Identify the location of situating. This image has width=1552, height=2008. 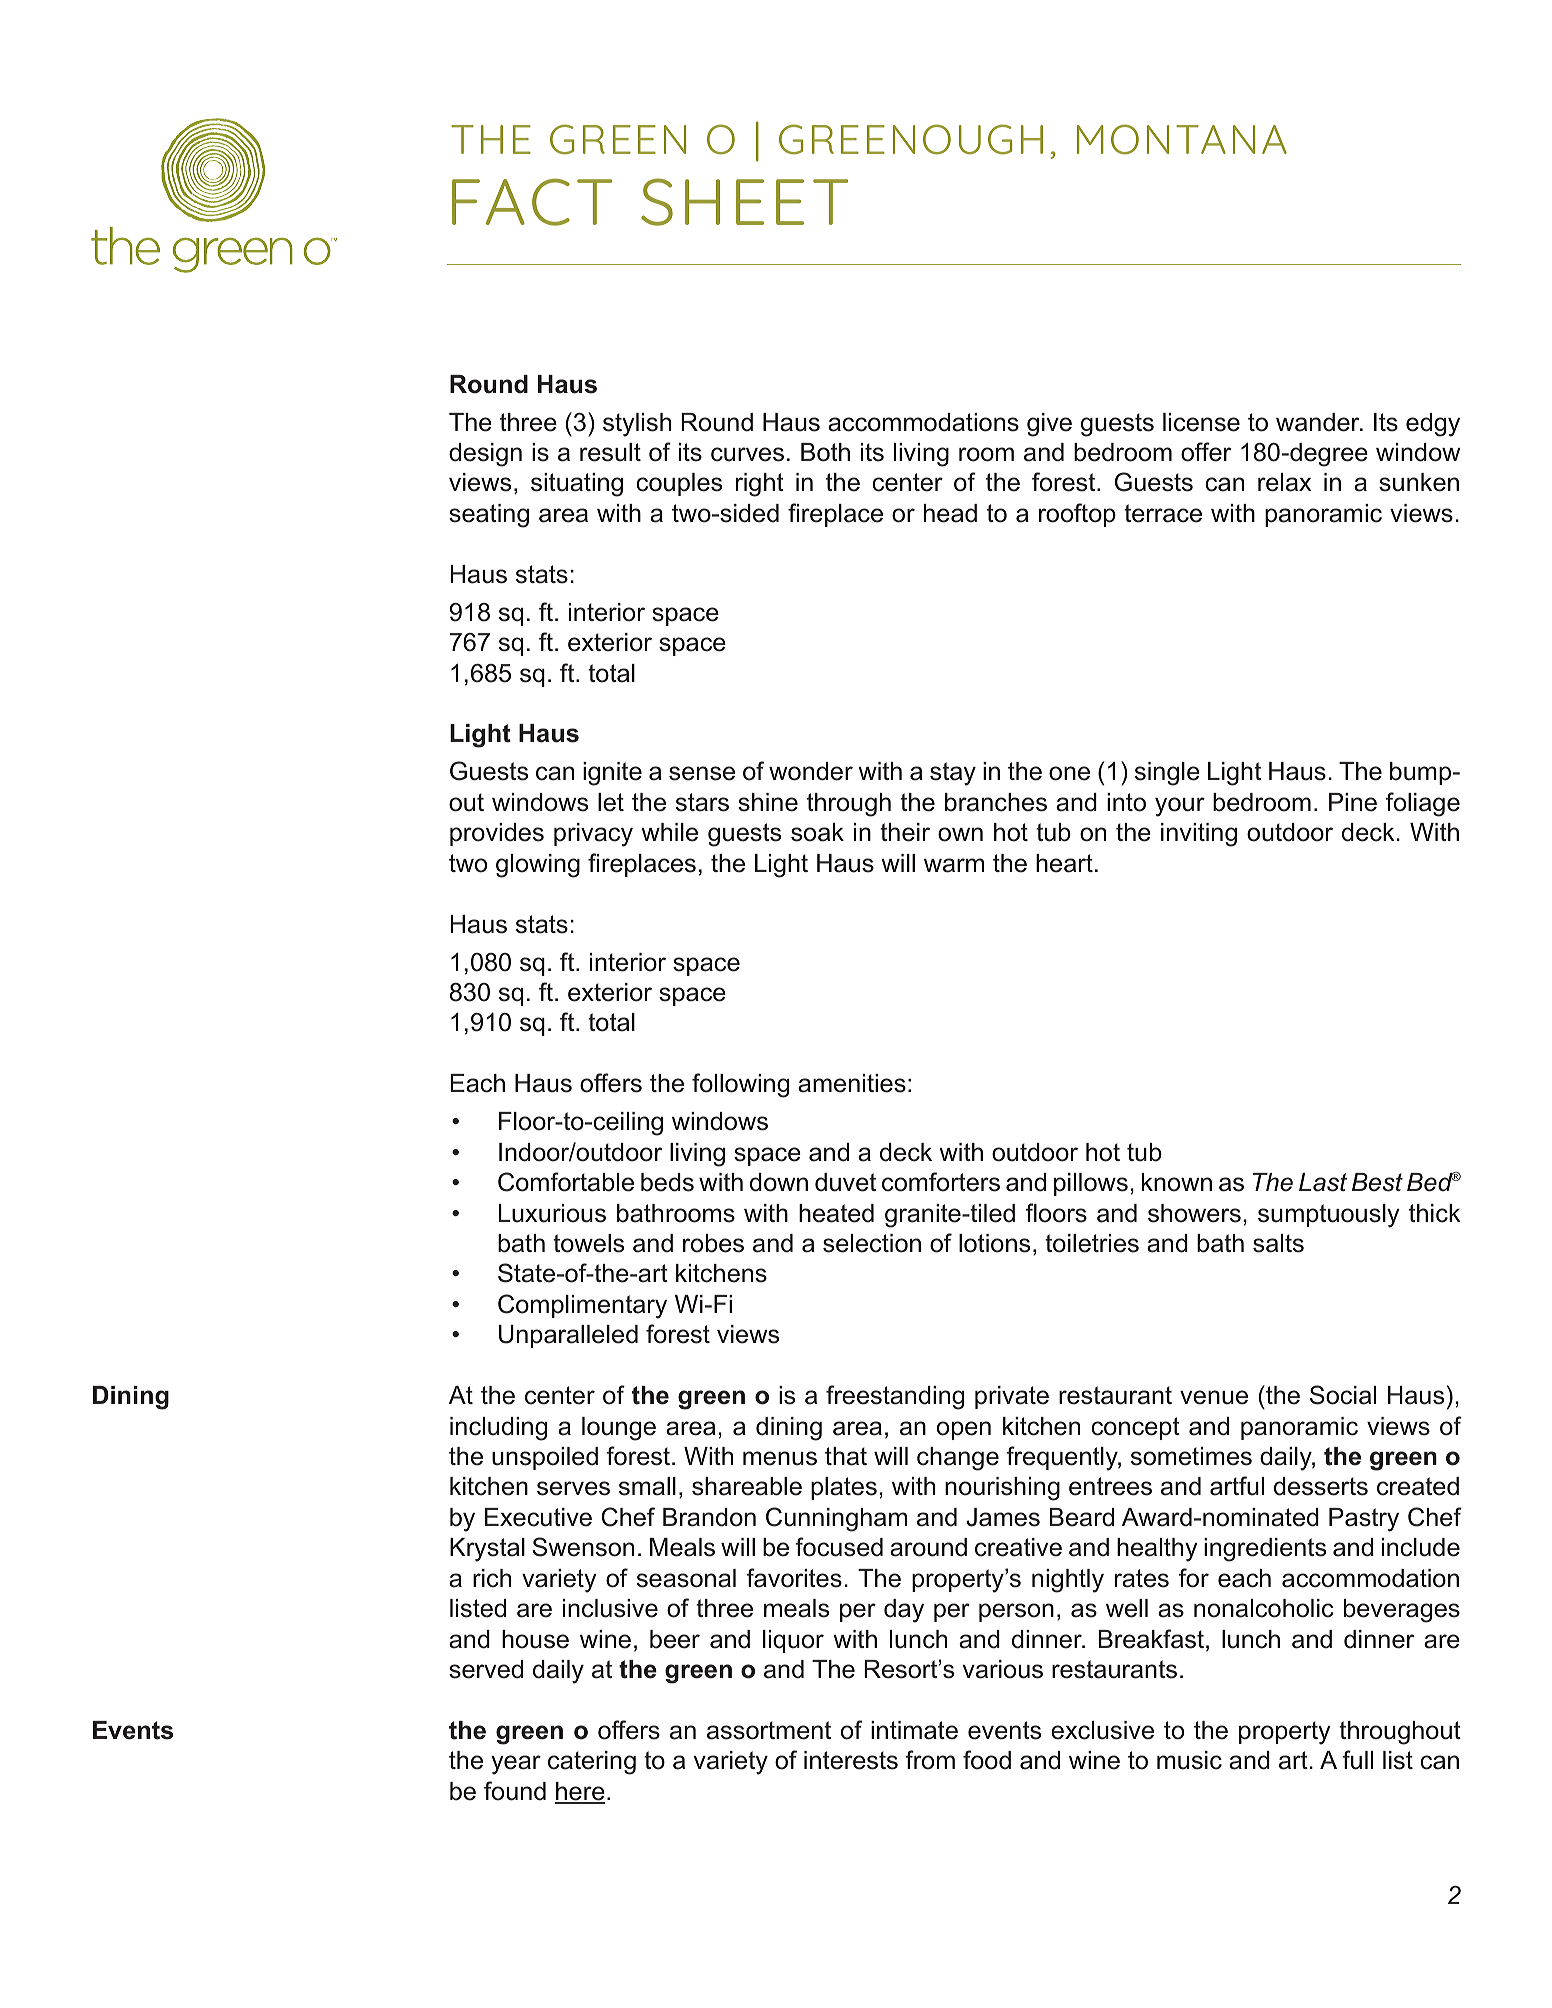
(577, 485).
